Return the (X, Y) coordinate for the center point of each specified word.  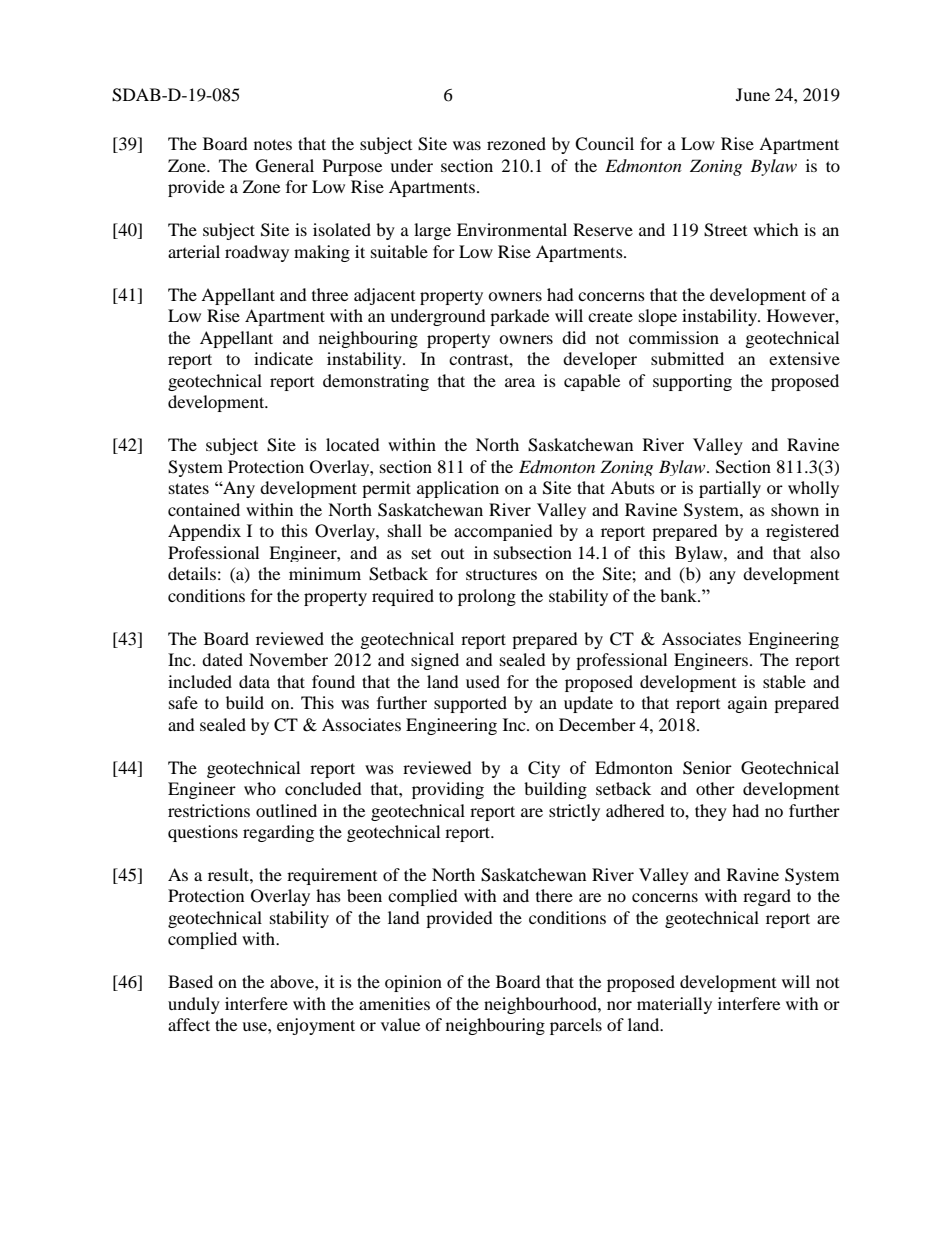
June (753, 94)
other (715, 788)
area (520, 382)
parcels (576, 1026)
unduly (194, 1005)
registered (802, 532)
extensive (804, 358)
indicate (283, 358)
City (544, 769)
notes (273, 144)
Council (604, 144)
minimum (325, 573)
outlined (286, 810)
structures (501, 575)
